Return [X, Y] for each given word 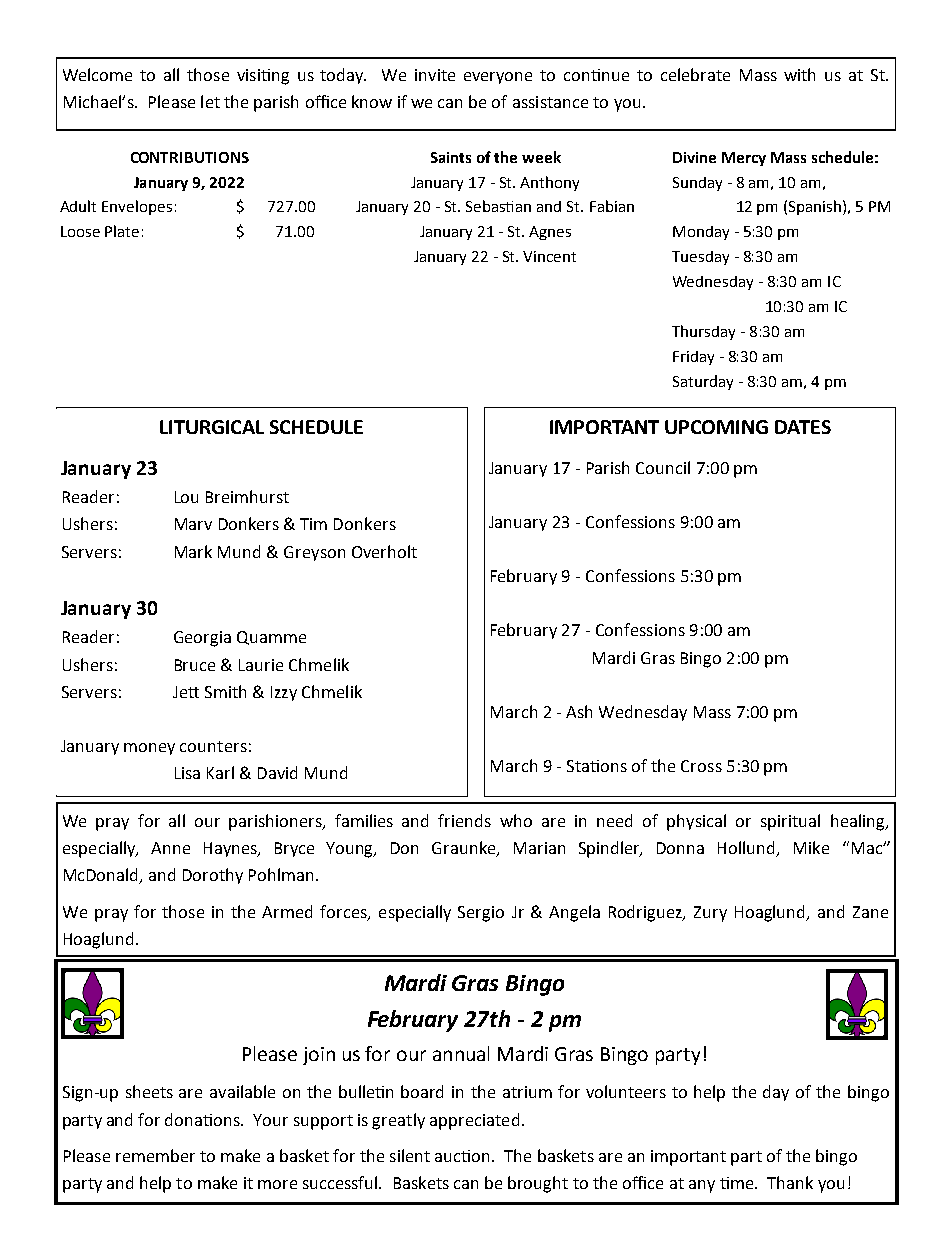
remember [155, 1155]
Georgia [202, 639]
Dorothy [213, 876]
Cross [701, 766]
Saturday [703, 382]
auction [462, 1156]
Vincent [549, 256]
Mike [811, 847]
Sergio [481, 914]
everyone [498, 78]
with [799, 74]
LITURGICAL [212, 427]
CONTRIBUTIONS [190, 157]
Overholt [384, 551]
